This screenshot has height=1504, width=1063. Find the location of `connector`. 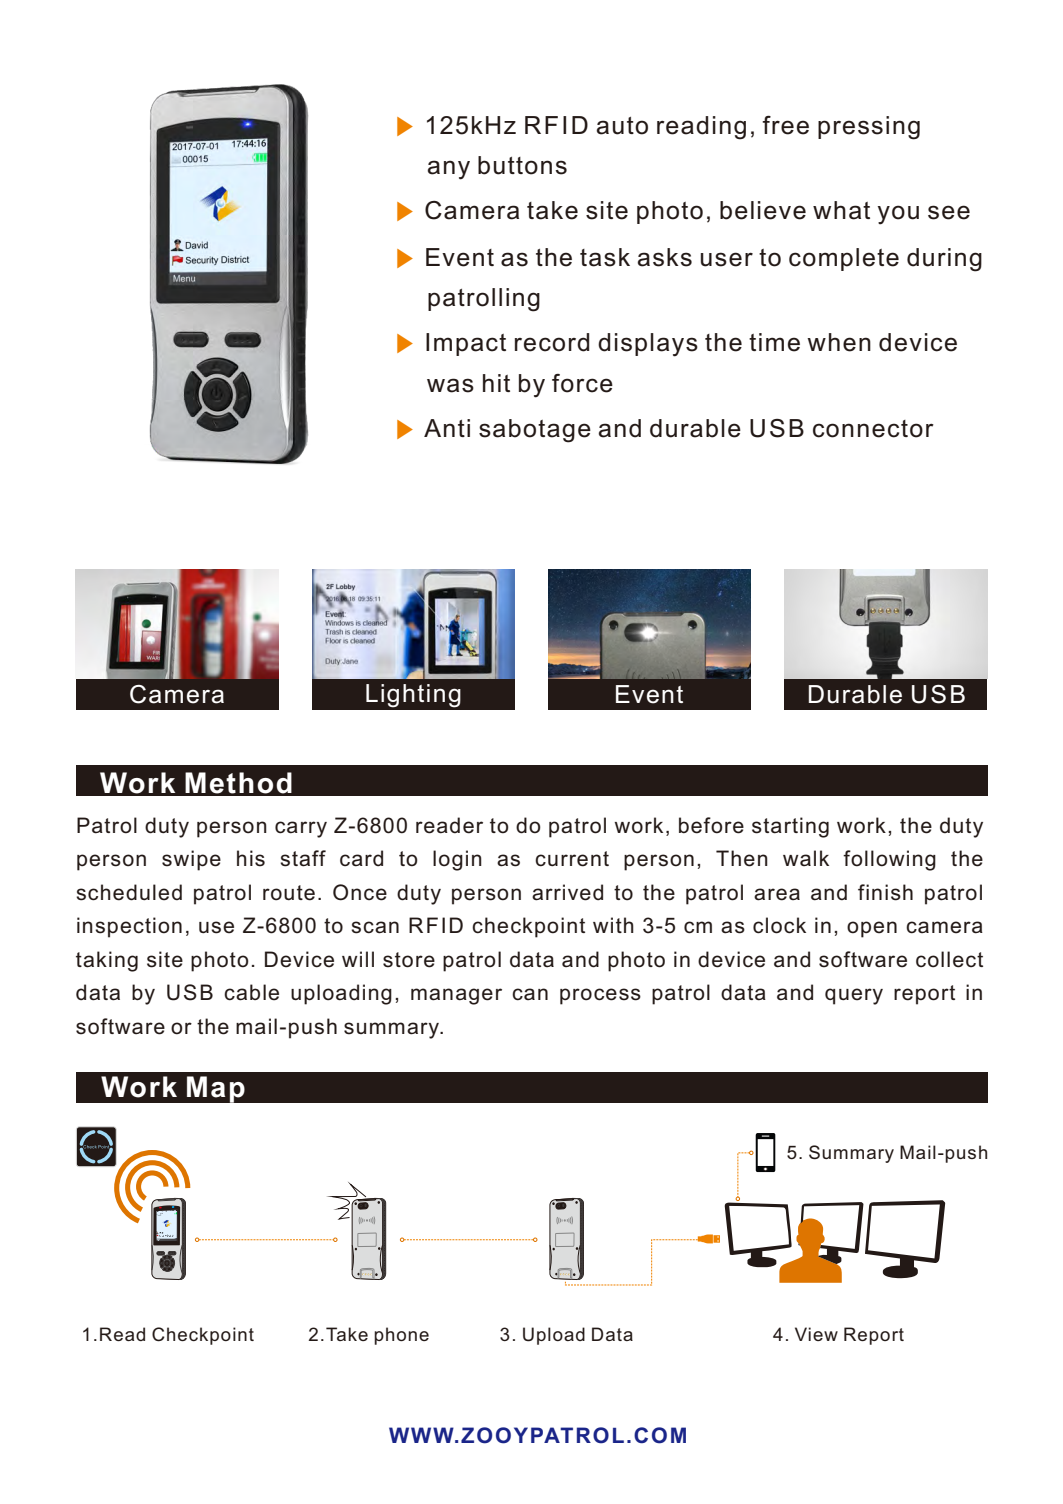

connector is located at coordinates (873, 429).
